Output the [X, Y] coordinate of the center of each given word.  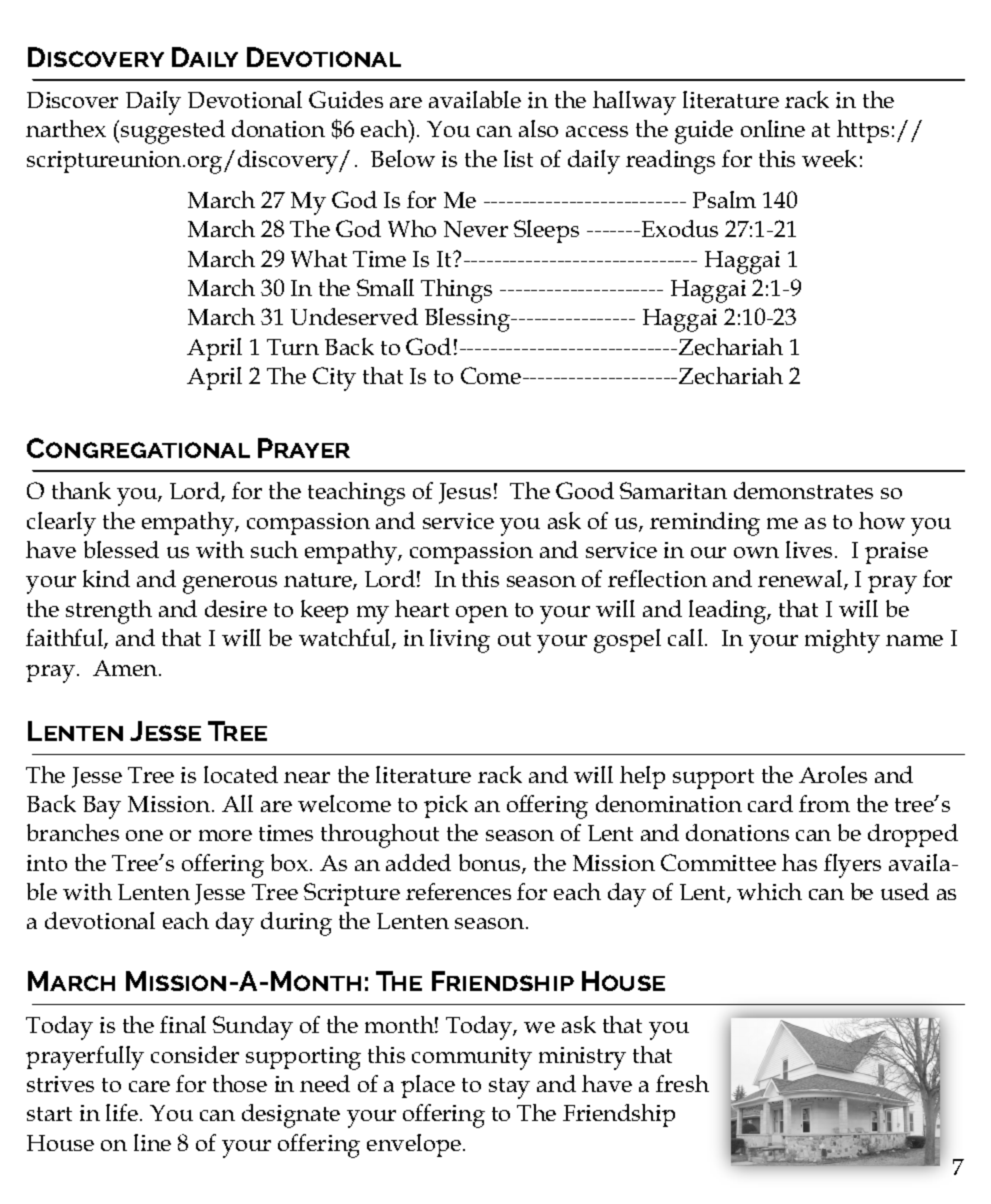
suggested [173, 132]
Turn [293, 347]
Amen [126, 668]
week [829, 158]
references [458, 891]
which [769, 891]
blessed [121, 549]
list [518, 158]
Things [456, 291]
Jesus [465, 493]
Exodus [678, 228]
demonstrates [803, 490]
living [460, 641]
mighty [842, 641]
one [144, 835]
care [149, 1086]
